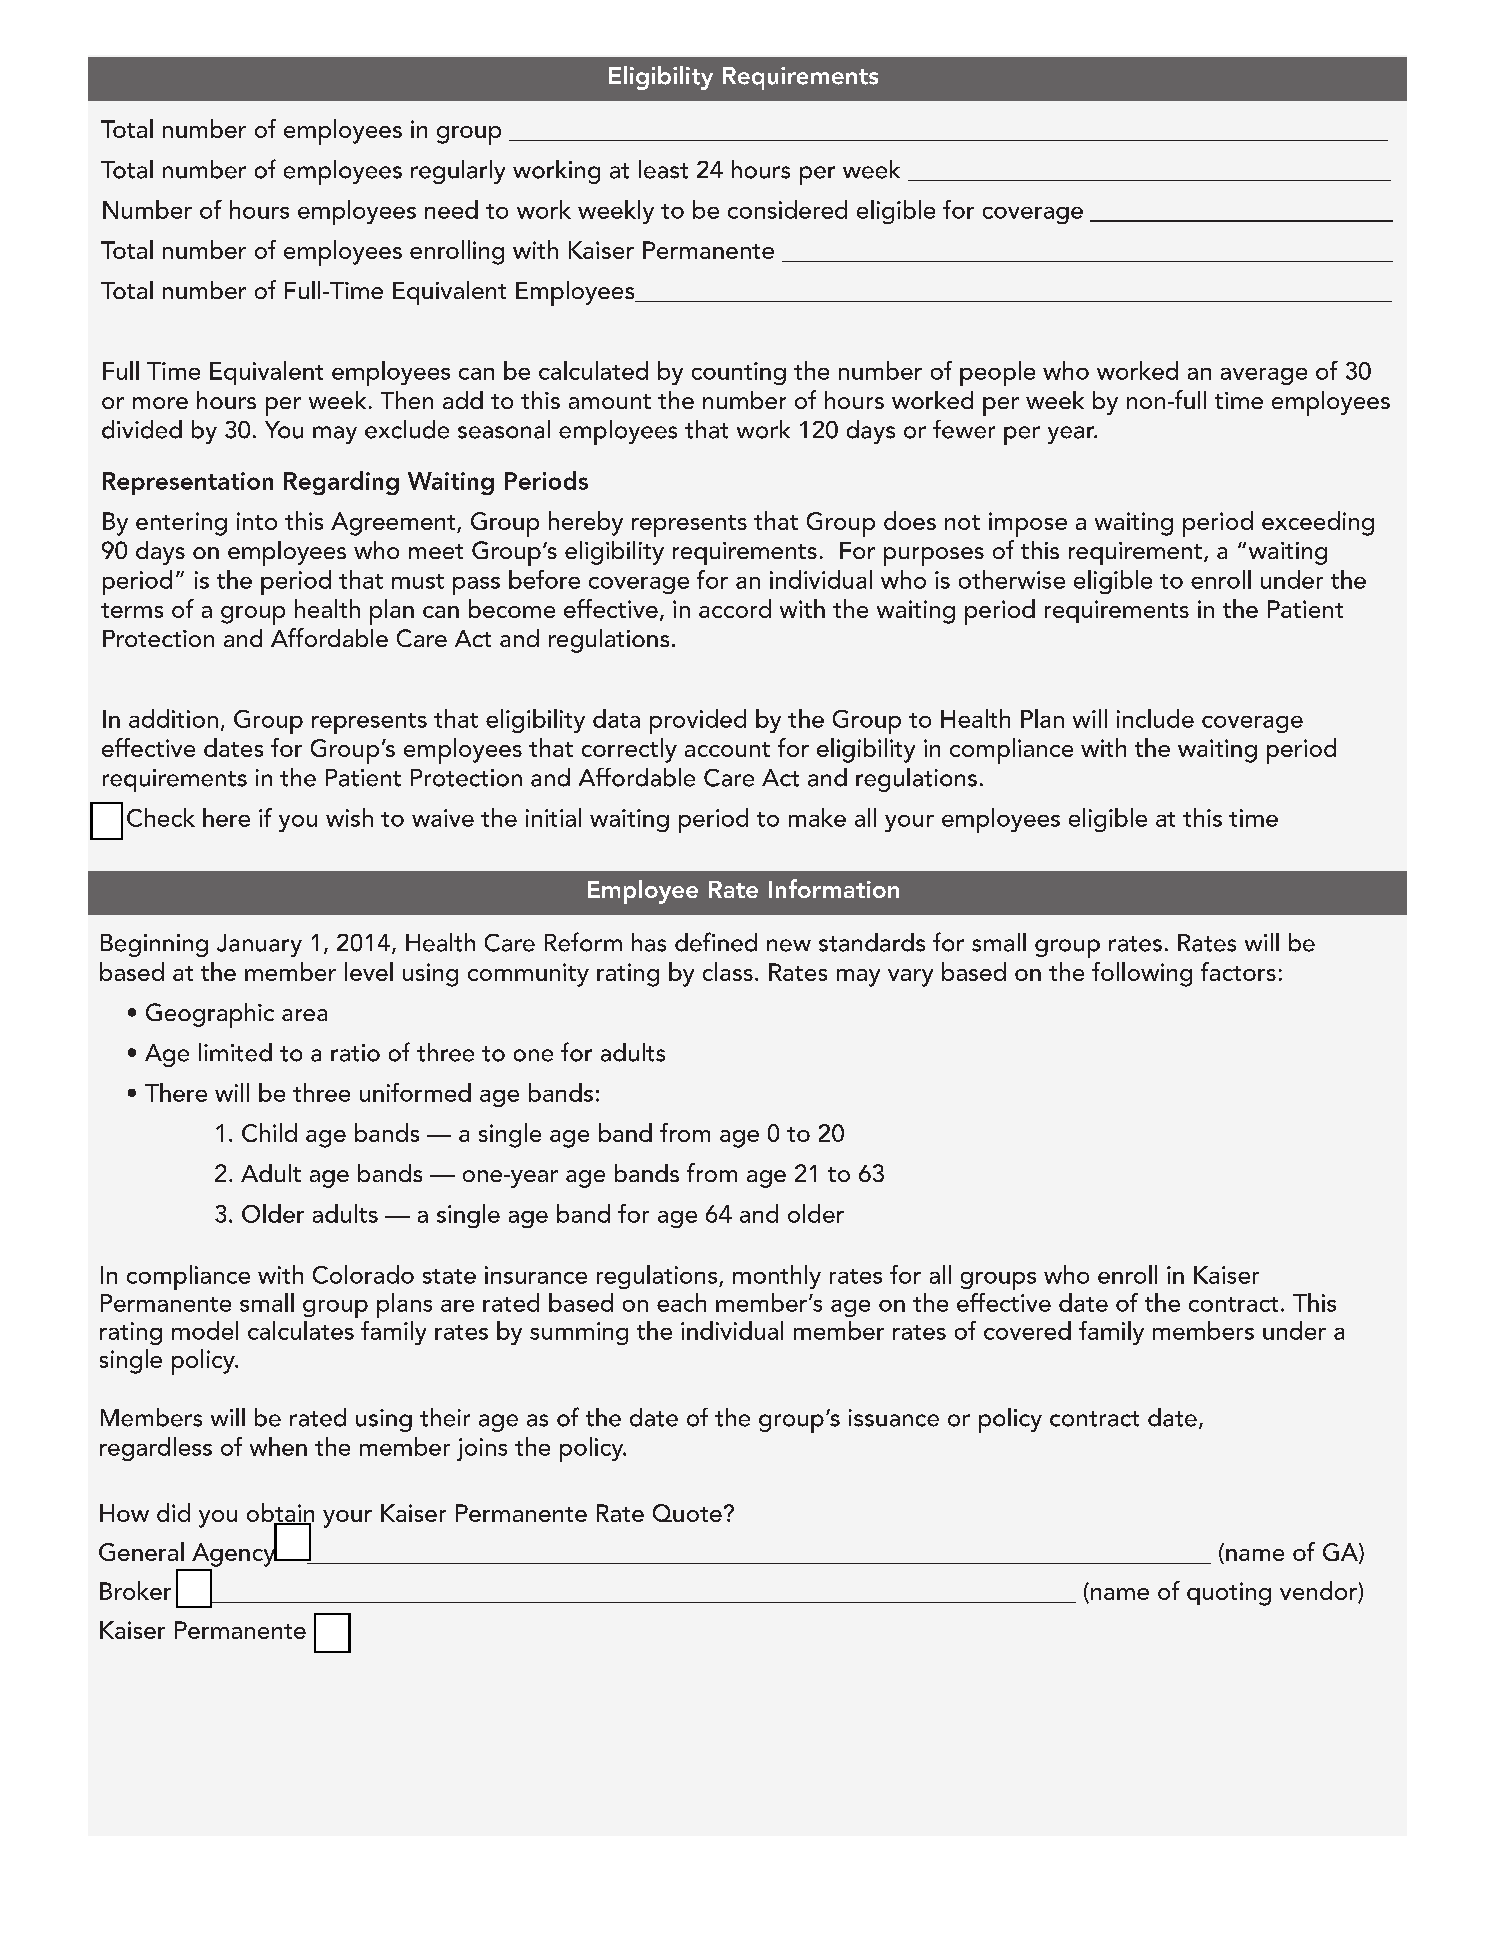  I want to click on need, so click(451, 209).
